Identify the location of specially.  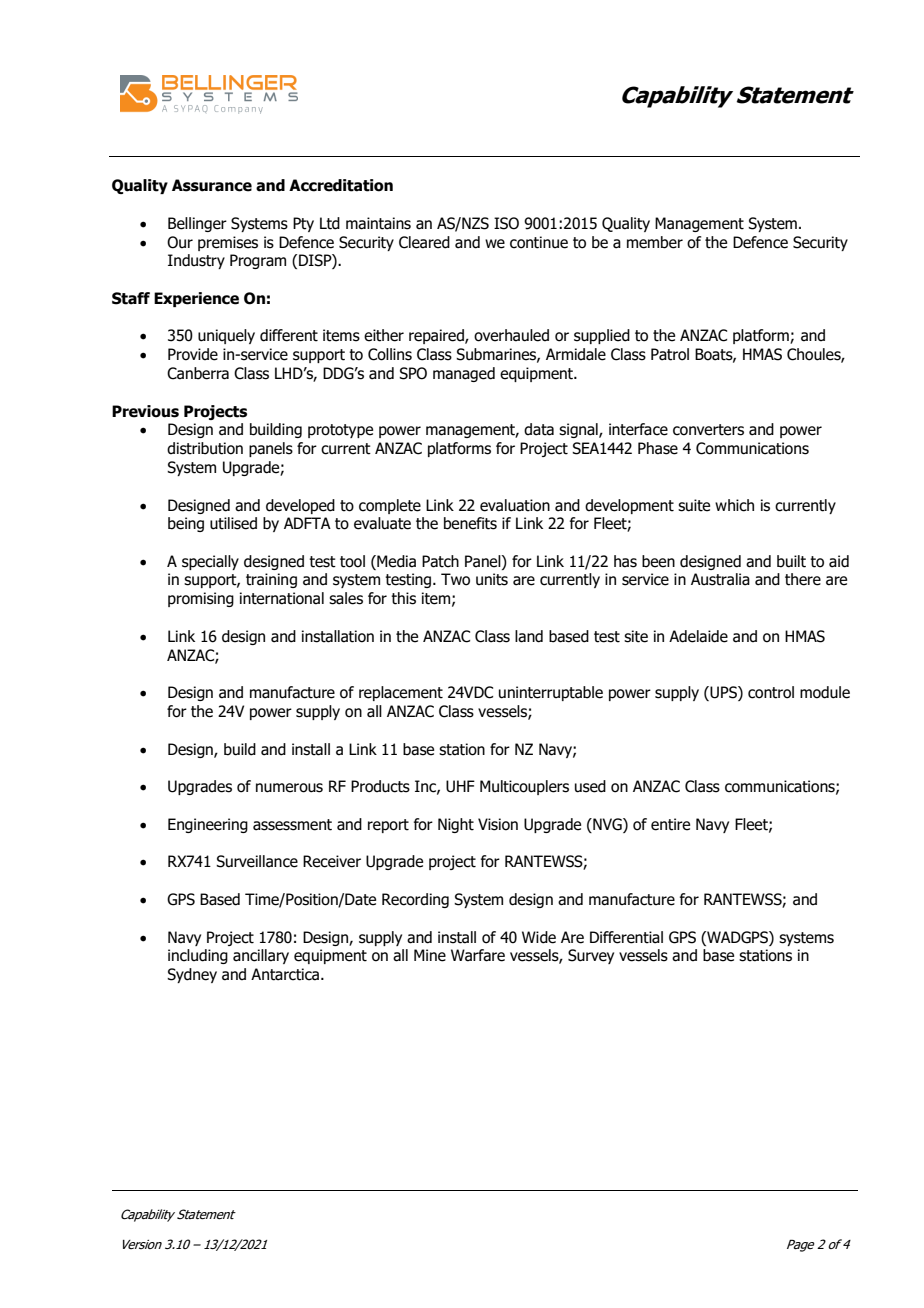
(210, 562).
